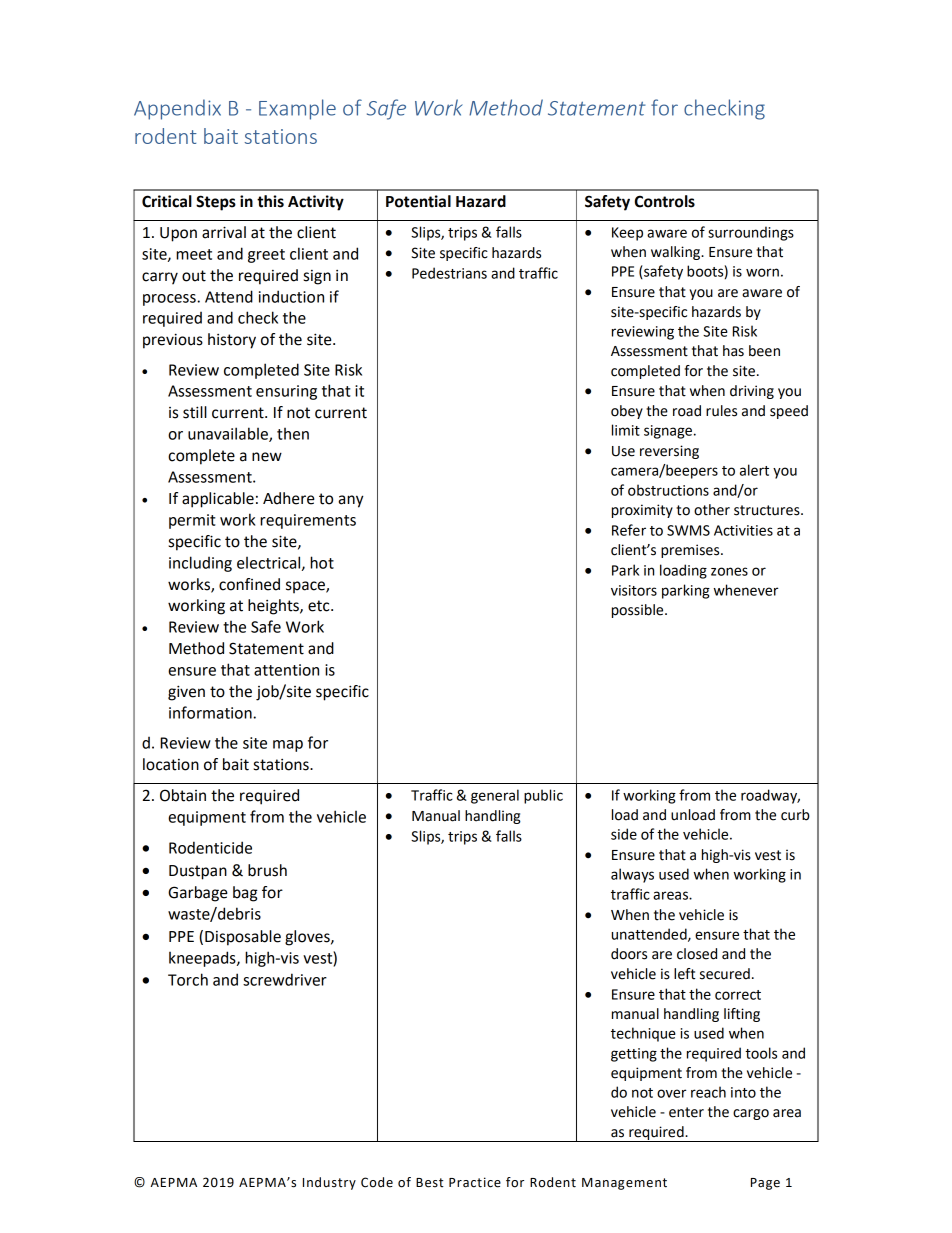 The image size is (952, 1233). Describe the element at coordinates (177, 109) in the document. I see `Appendix` at that location.
